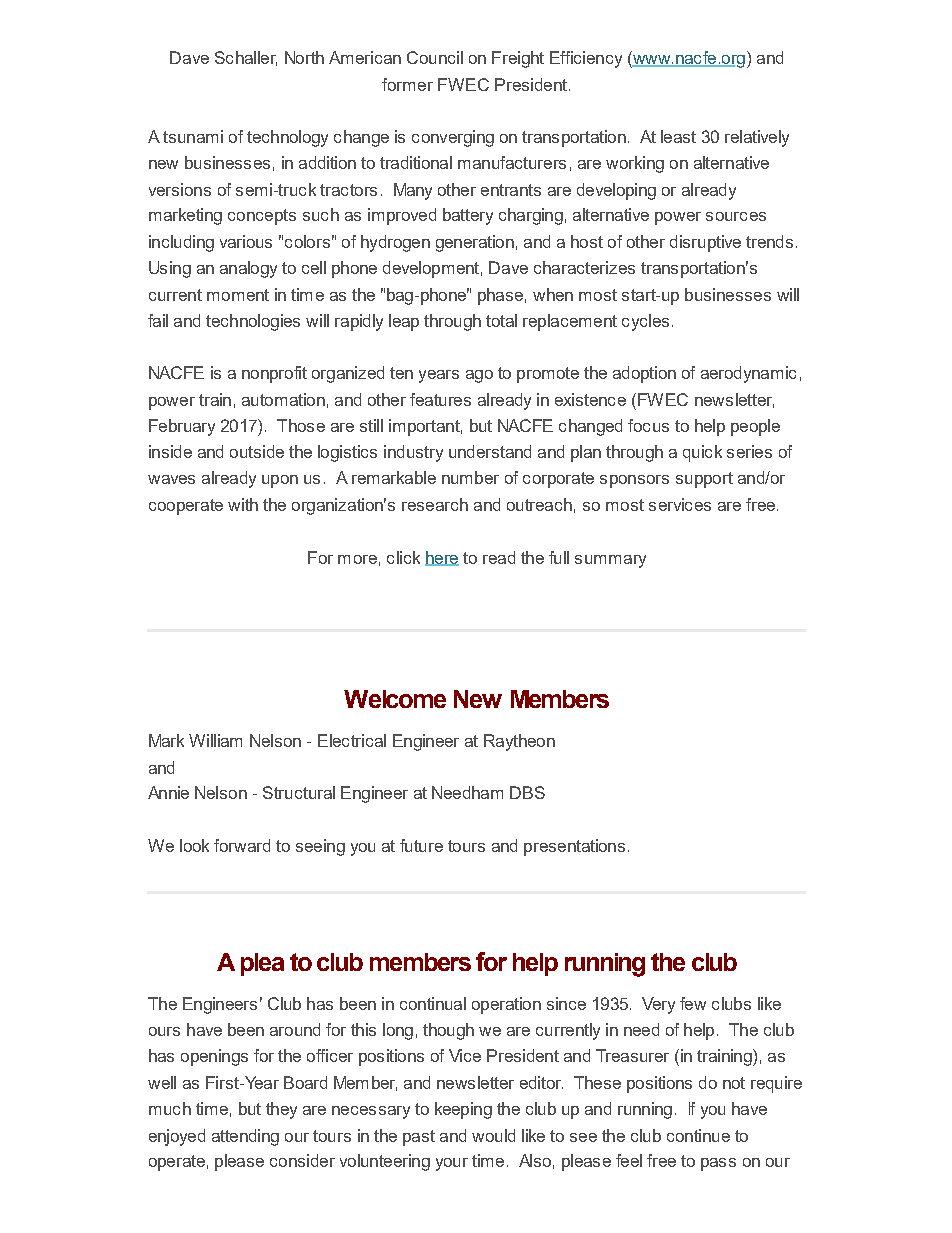 The width and height of the screenshot is (952, 1233). What do you see at coordinates (243, 504) in the screenshot?
I see `with` at bounding box center [243, 504].
